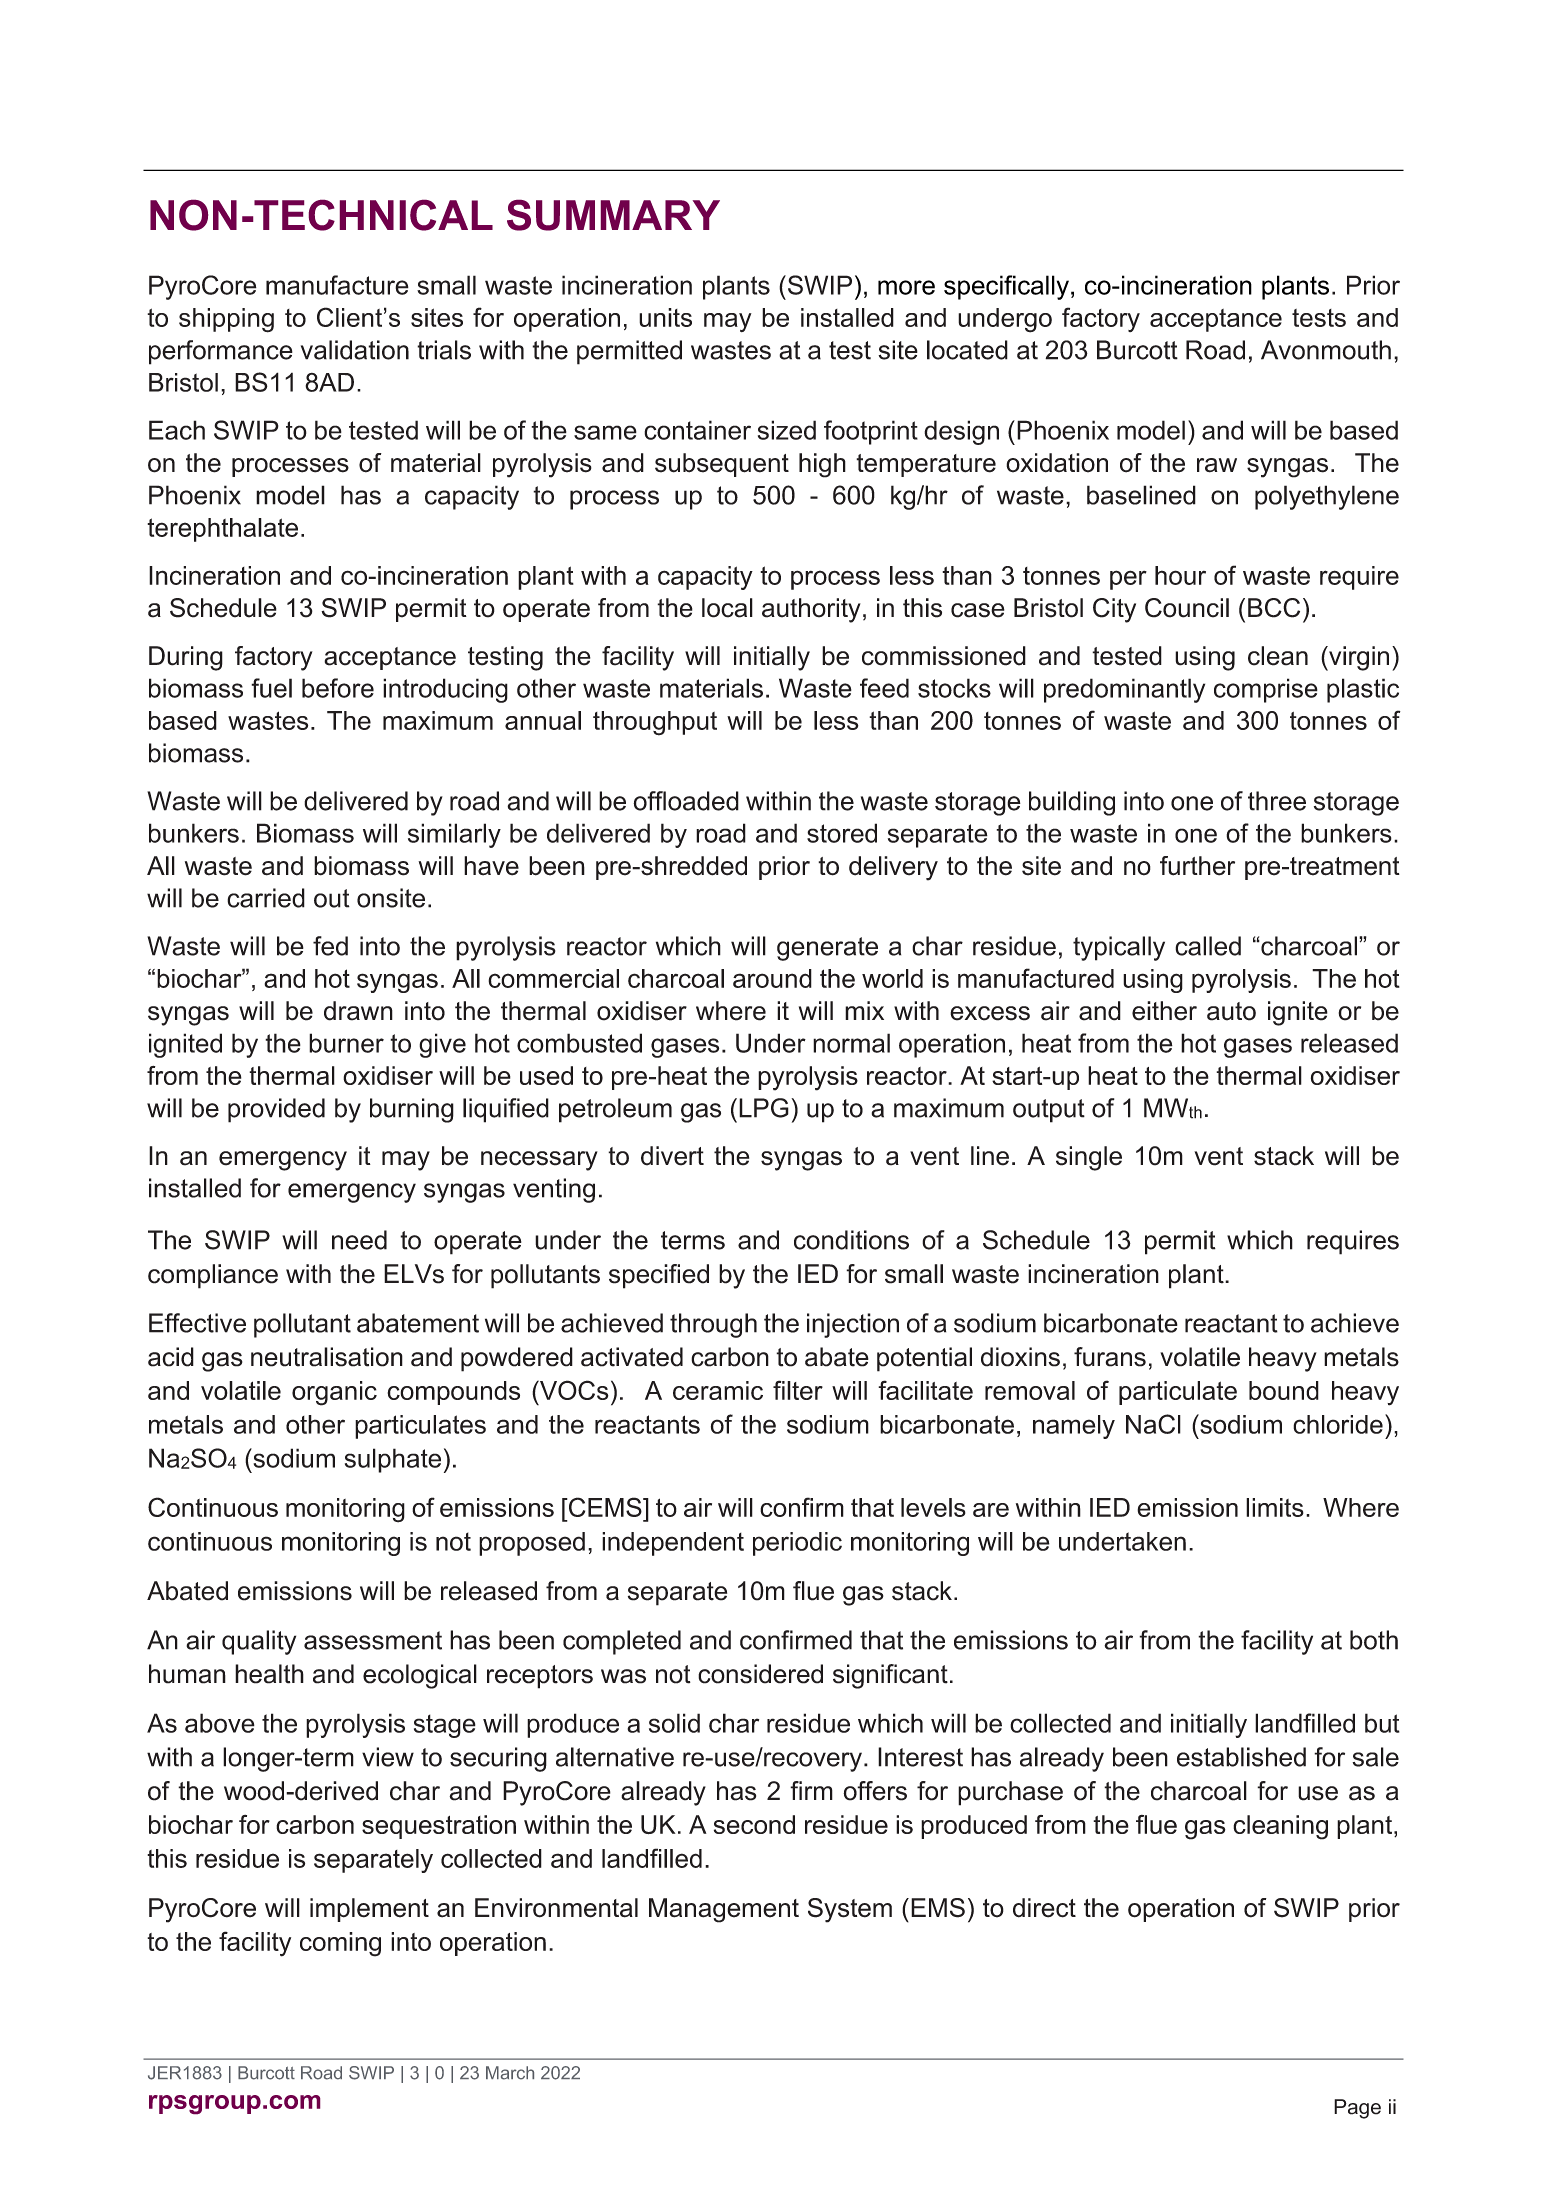 The image size is (1547, 2188). I want to click on limits, so click(1275, 1507).
